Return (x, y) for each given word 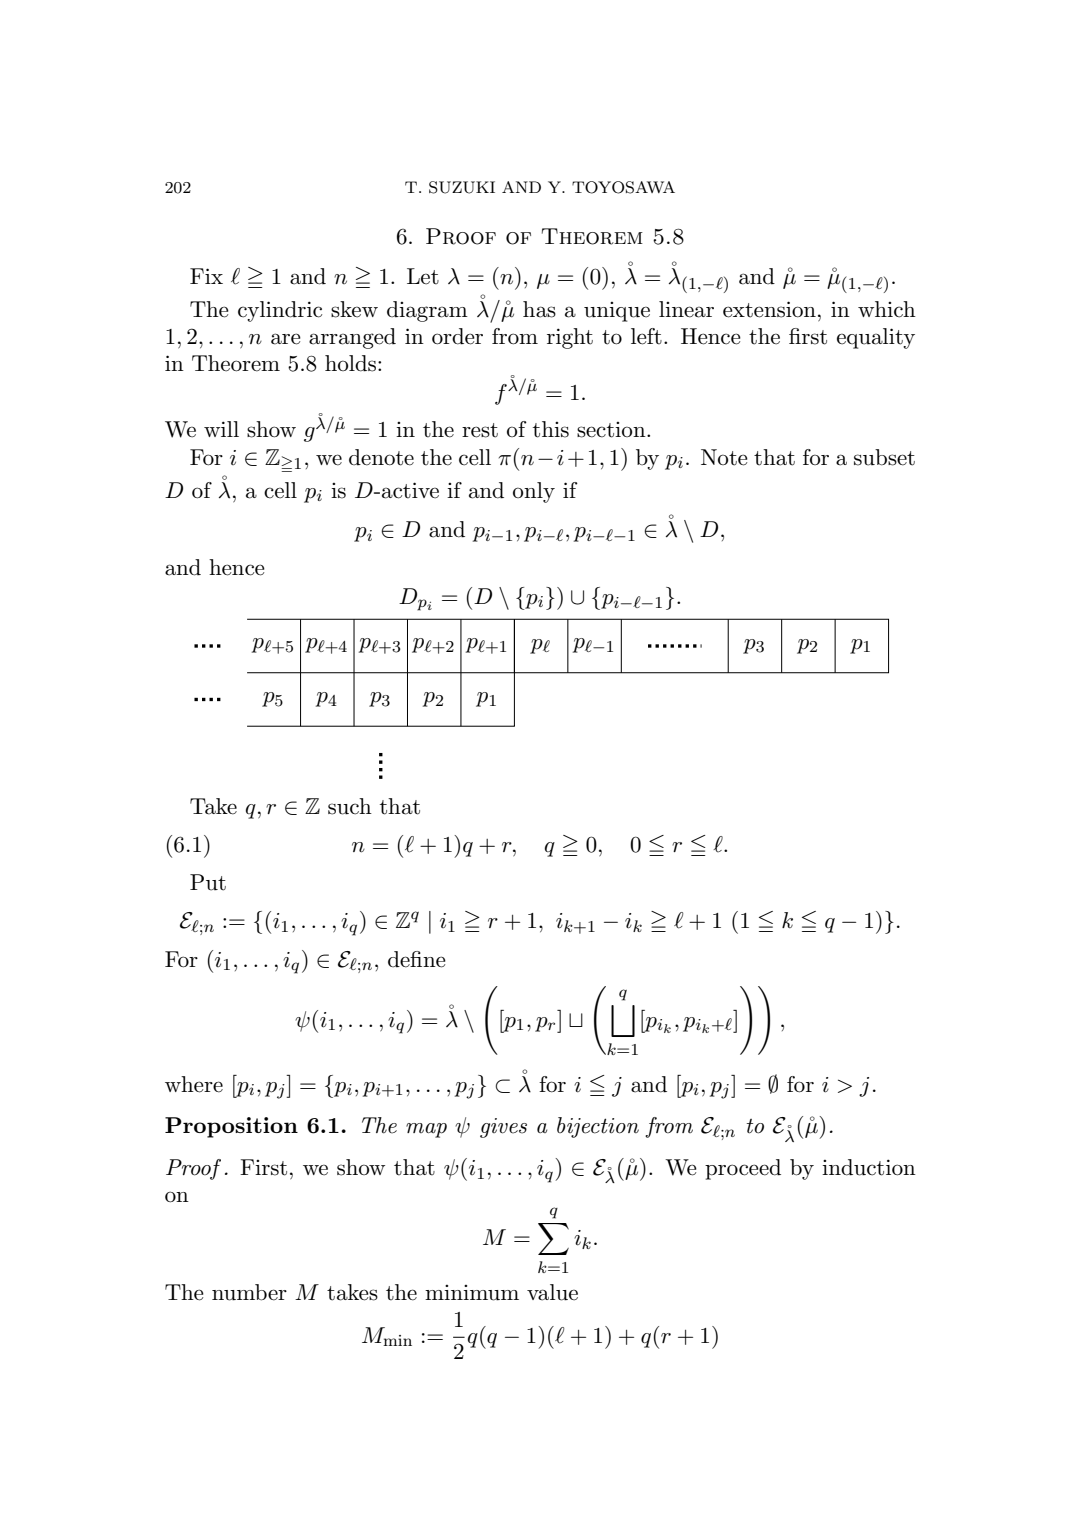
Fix (206, 276)
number (249, 1292)
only (534, 492)
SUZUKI (462, 187)
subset (884, 457)
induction (869, 1167)
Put (208, 882)
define (417, 959)
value (552, 1292)
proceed (743, 1169)
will (221, 429)
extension (769, 309)
